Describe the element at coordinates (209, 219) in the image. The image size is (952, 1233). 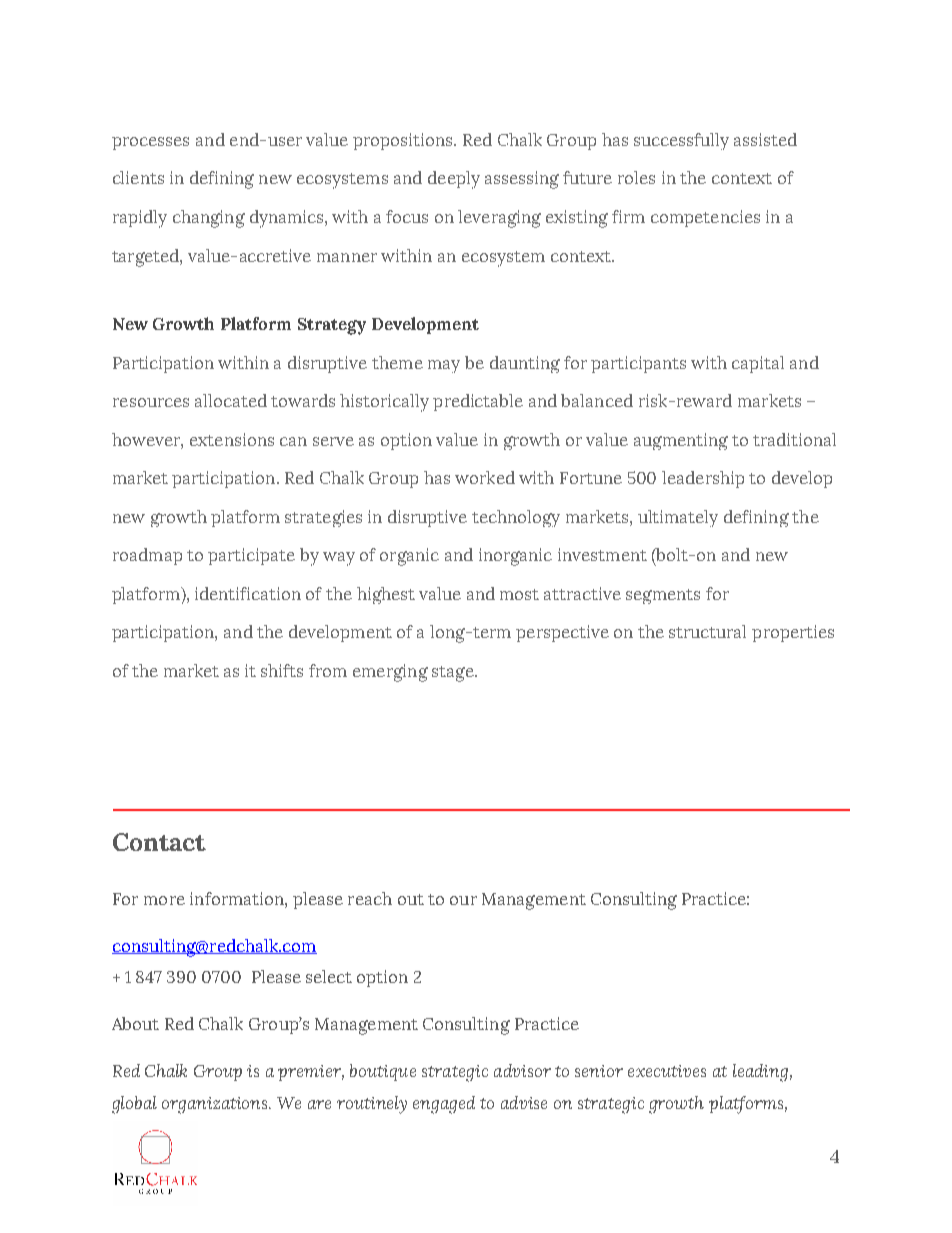
I see `changing` at that location.
